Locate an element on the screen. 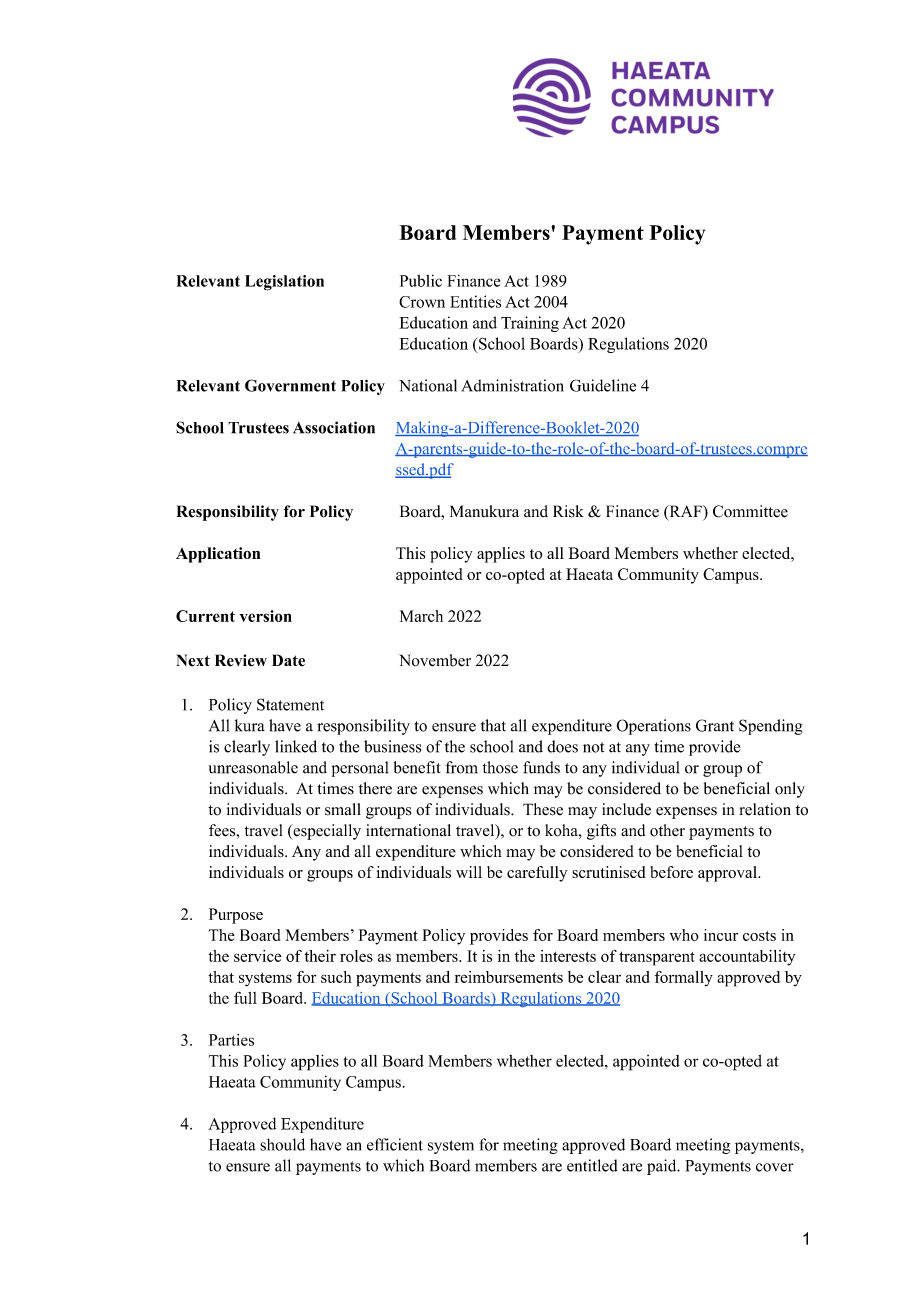 The height and width of the screenshot is (1307, 924). paid is located at coordinates (663, 1167).
